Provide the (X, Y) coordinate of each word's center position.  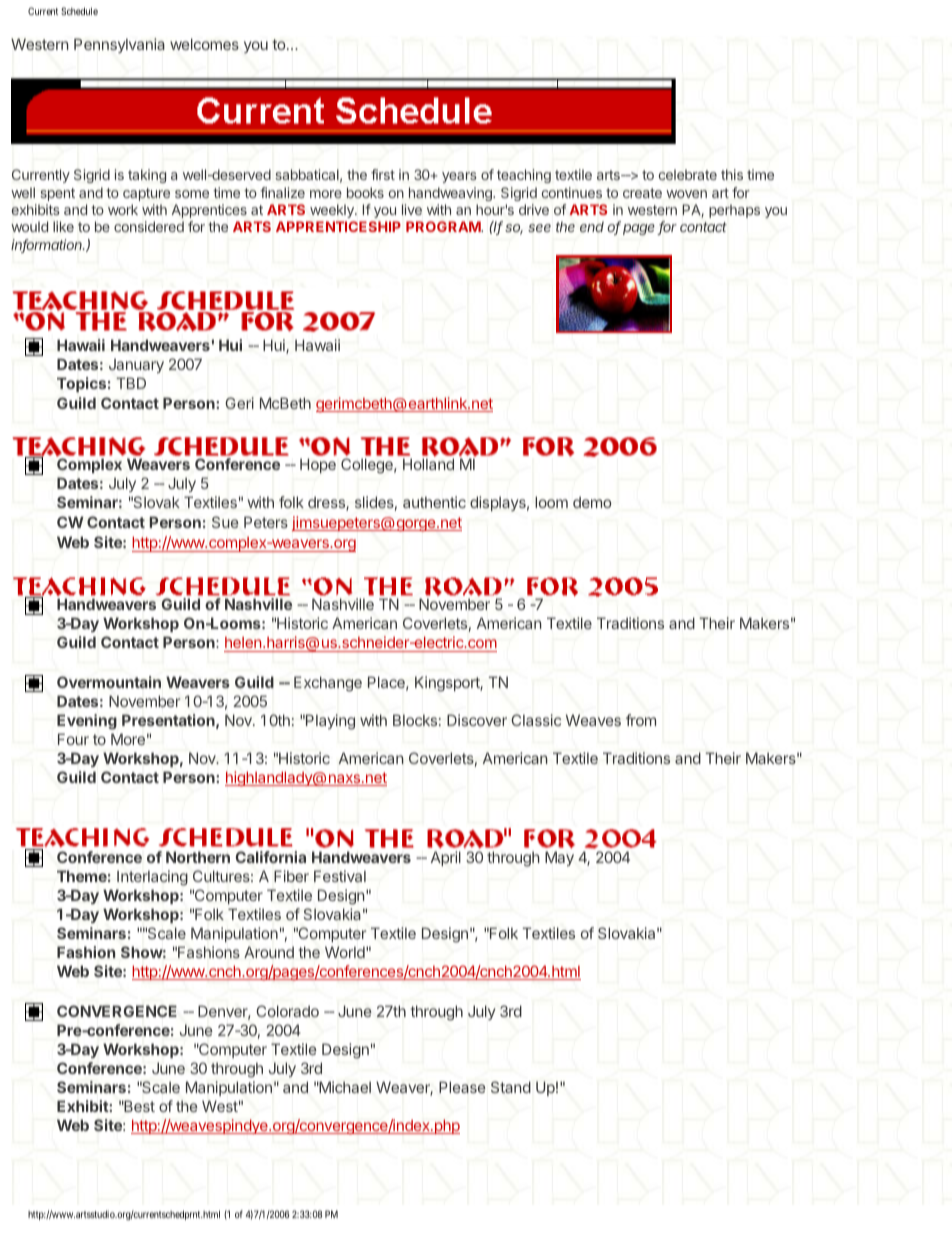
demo (592, 502)
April (446, 858)
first (383, 174)
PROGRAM (444, 226)
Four (73, 739)
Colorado (287, 1011)
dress (327, 503)
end (592, 226)
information (48, 246)
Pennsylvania (119, 45)
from (641, 720)
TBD (131, 383)
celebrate (688, 174)
